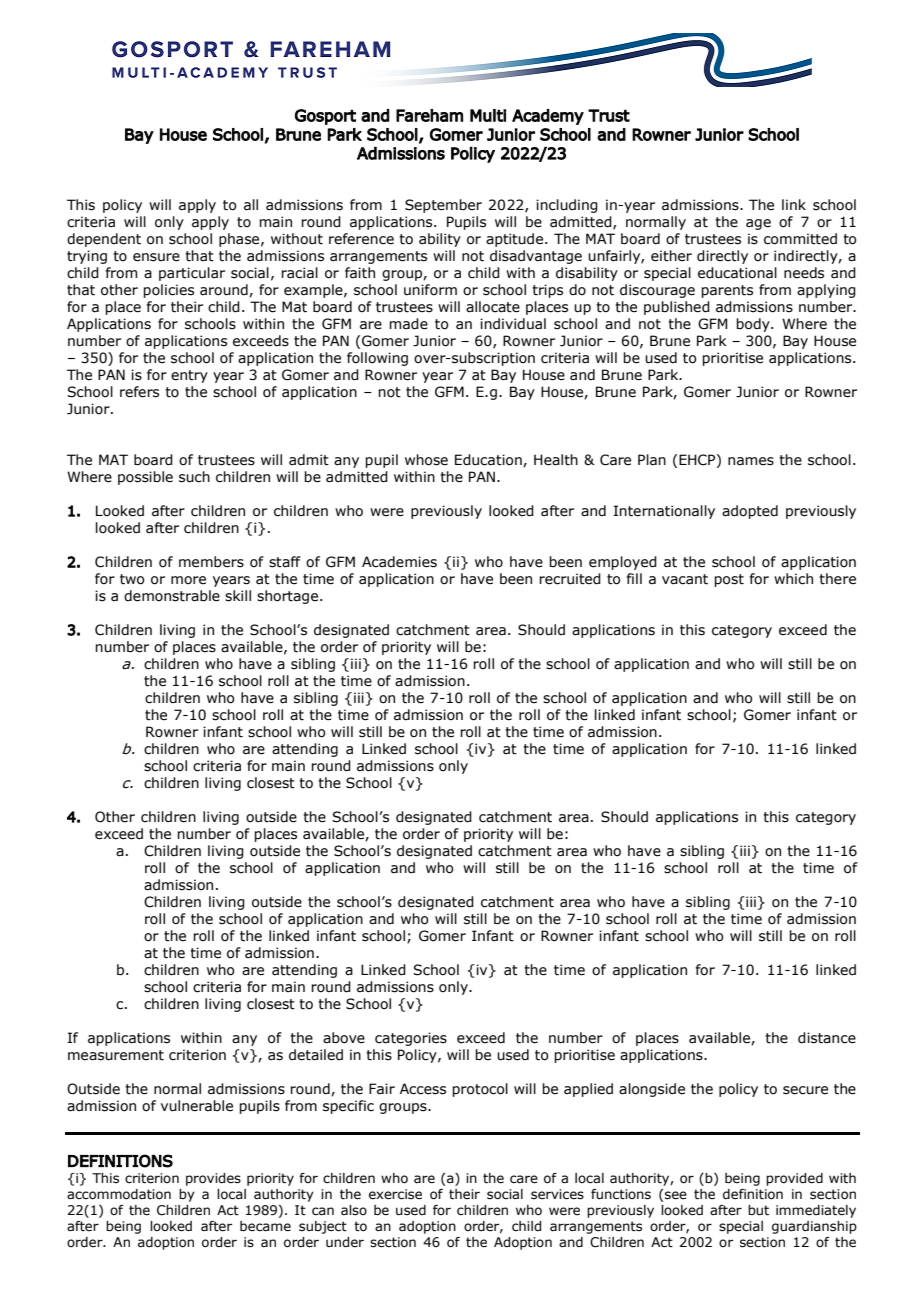 Image resolution: width=924 pixels, height=1308 pixels. What do you see at coordinates (750, 512) in the page?
I see `adopted` at bounding box center [750, 512].
